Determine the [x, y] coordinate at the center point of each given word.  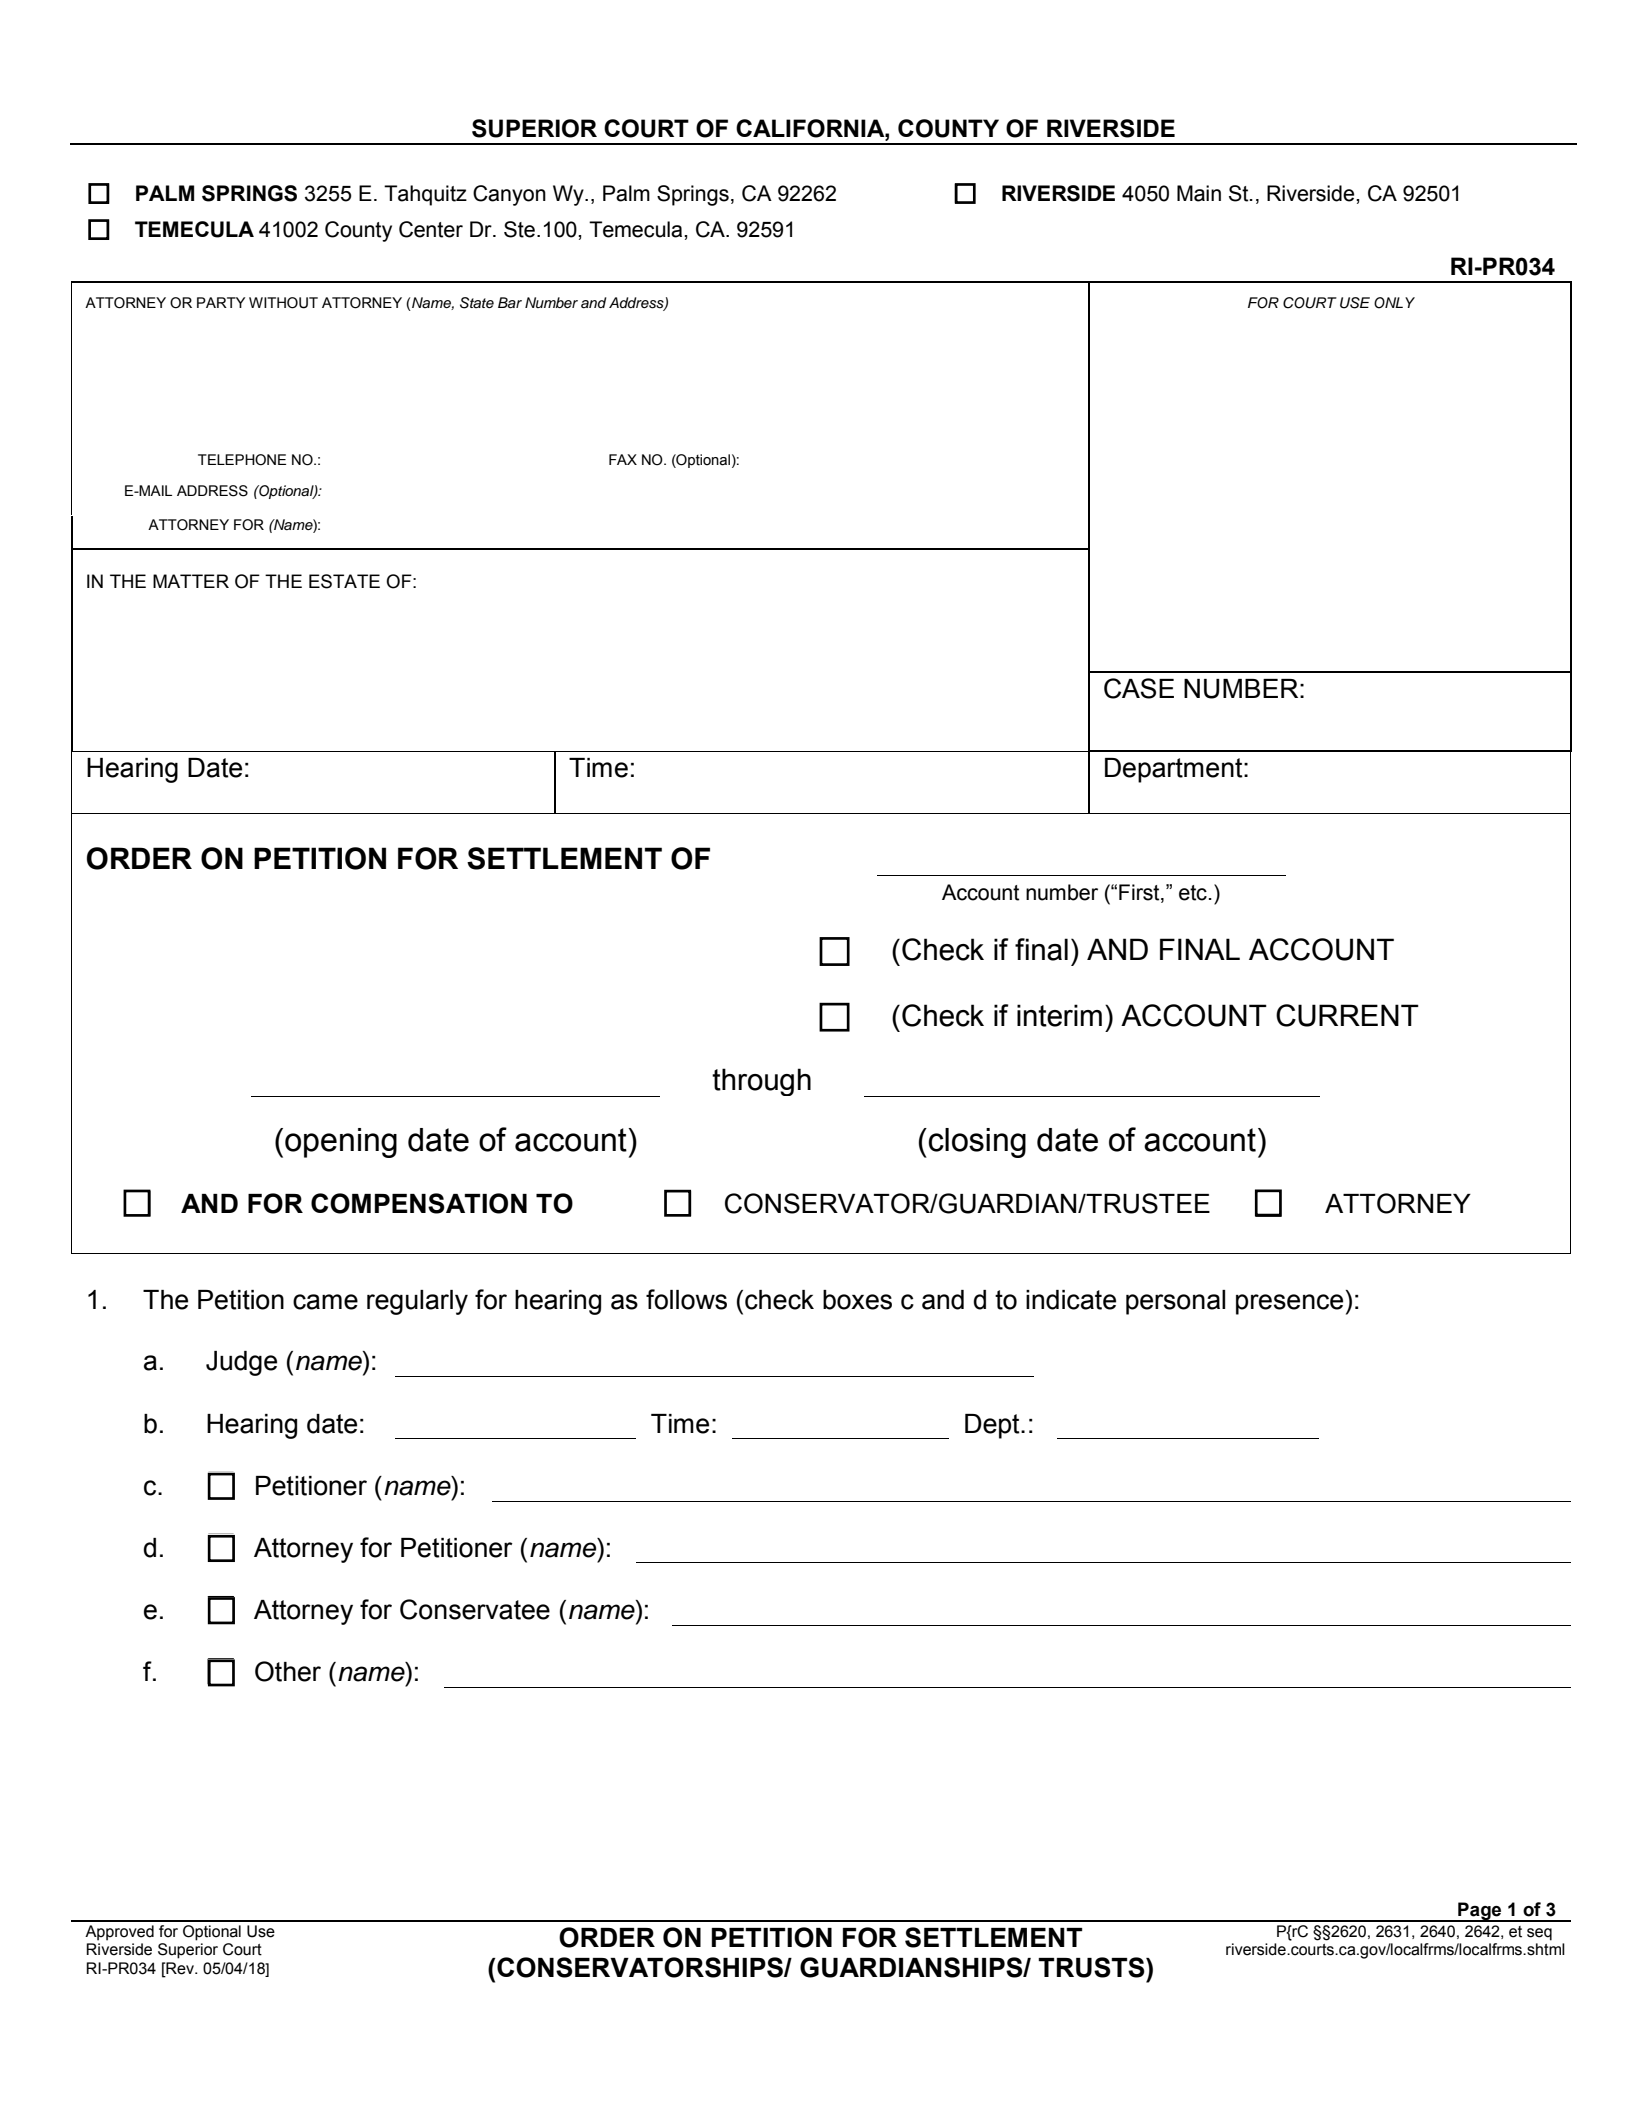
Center [431, 229]
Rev [180, 1968]
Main [1199, 193]
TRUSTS [1092, 1967]
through [761, 1082]
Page [1480, 1912]
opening [341, 1143]
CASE [1139, 688]
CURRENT [1347, 1015]
